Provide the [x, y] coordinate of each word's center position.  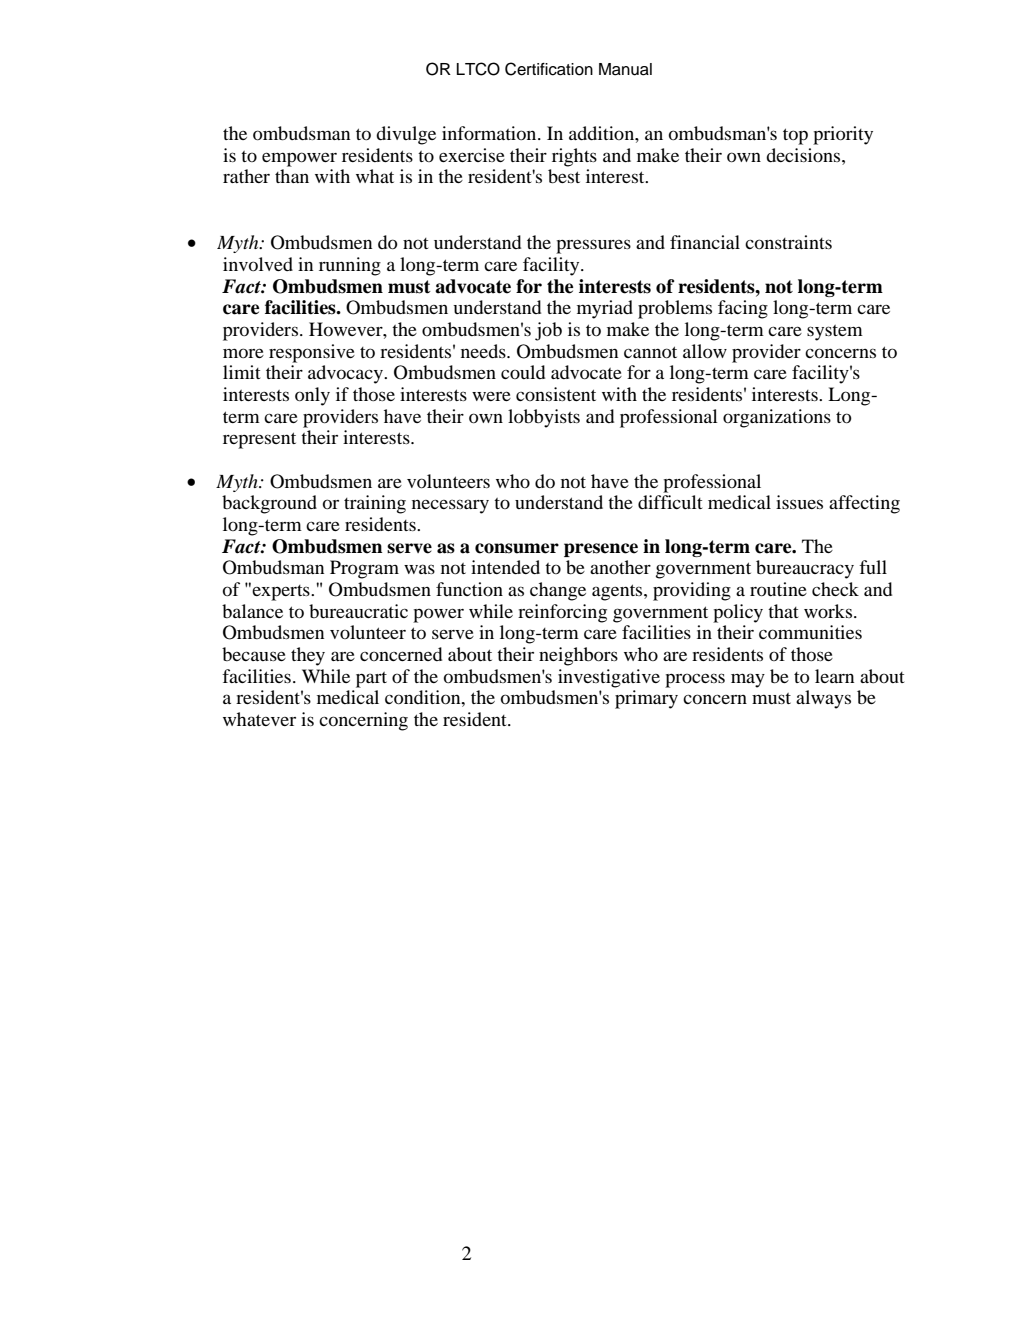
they [308, 656]
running [350, 266]
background [269, 504]
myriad [605, 309]
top [795, 136]
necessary [450, 506]
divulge [406, 135]
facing [743, 309]
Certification [549, 69]
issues [799, 502]
